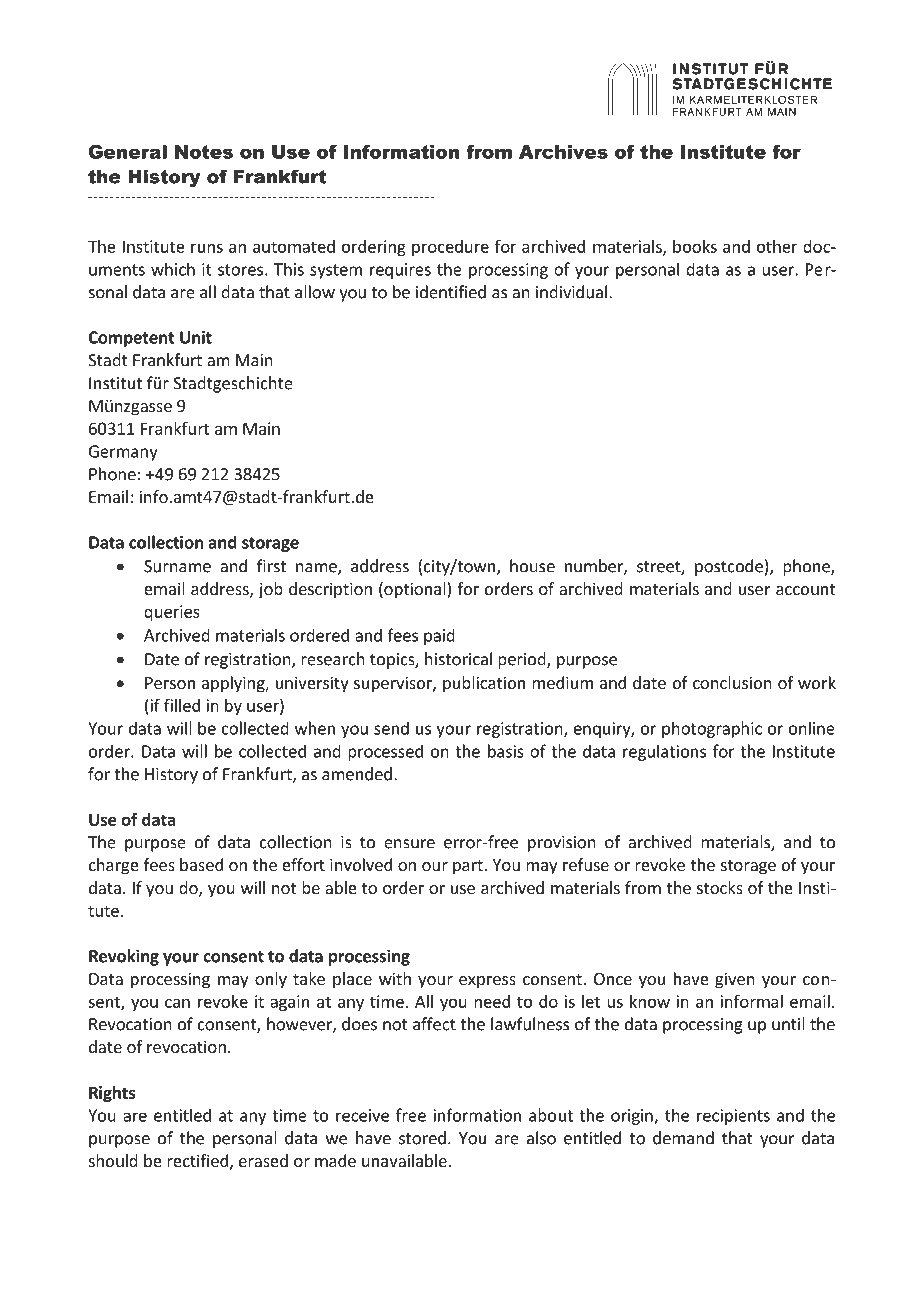 This screenshot has height=1308, width=924. What do you see at coordinates (422, 1138) in the screenshot?
I see `stored` at bounding box center [422, 1138].
